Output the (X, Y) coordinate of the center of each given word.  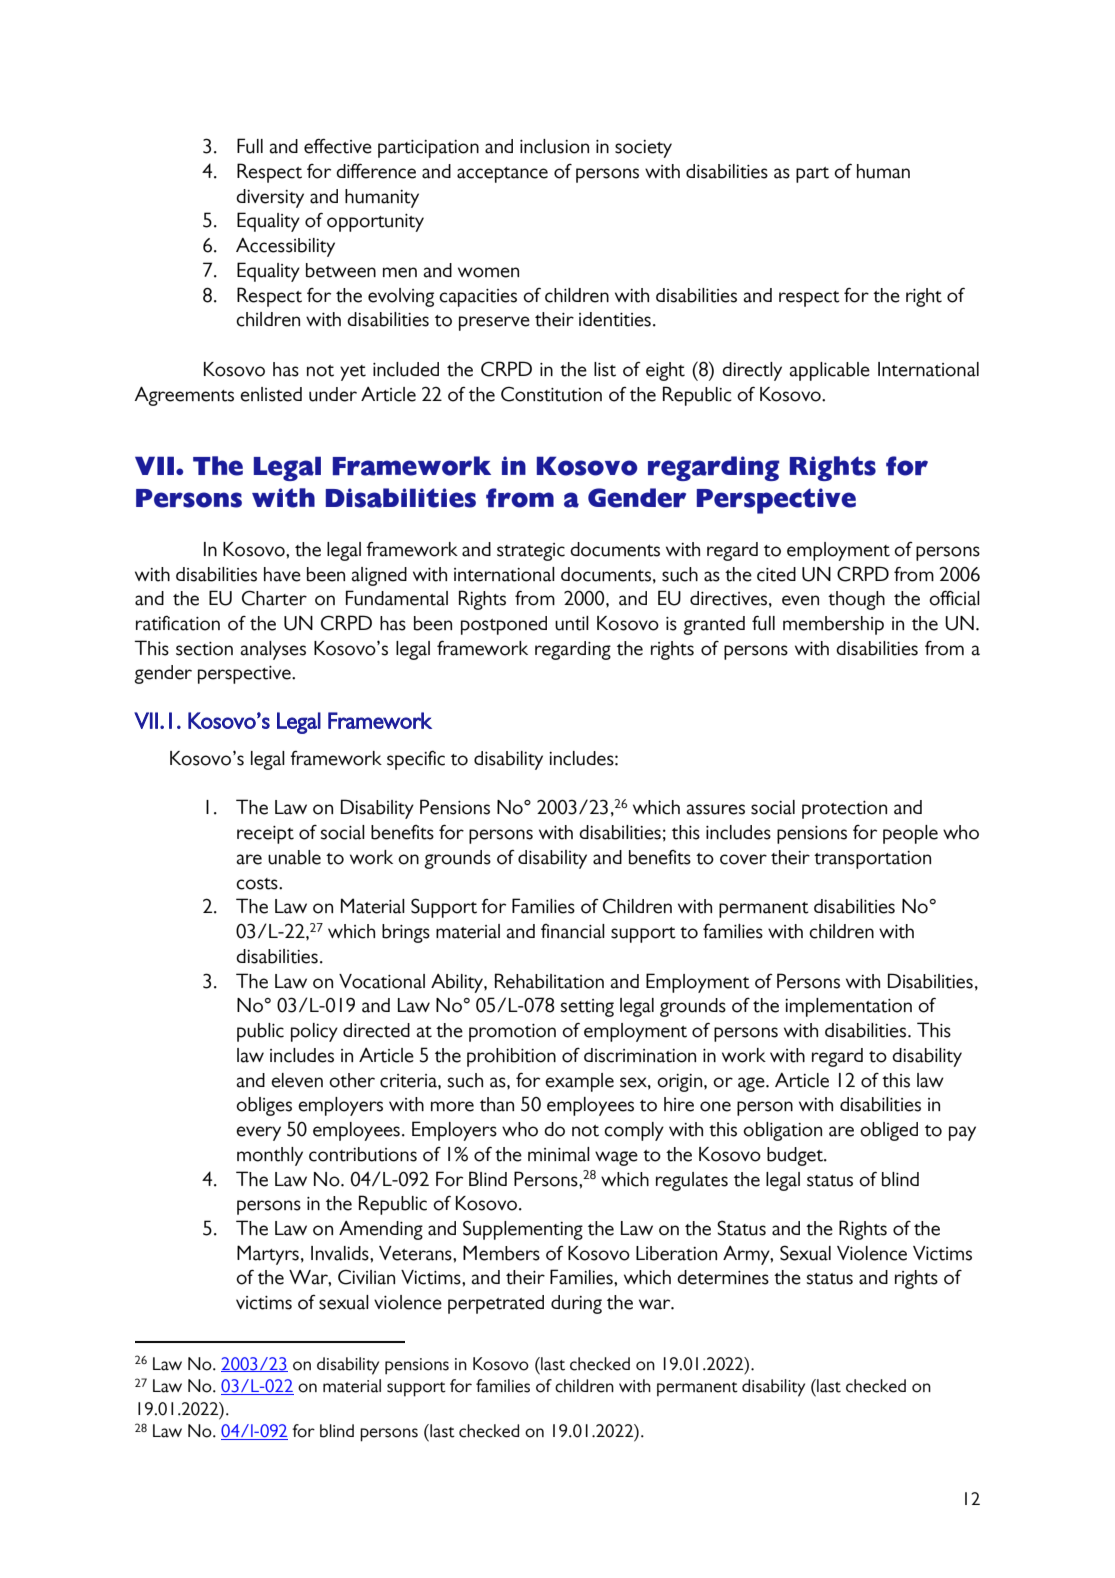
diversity (270, 198)
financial (573, 931)
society (643, 149)
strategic (531, 552)
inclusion (554, 146)
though (856, 600)
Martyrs (268, 1255)
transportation (872, 860)
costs (258, 884)
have (282, 574)
